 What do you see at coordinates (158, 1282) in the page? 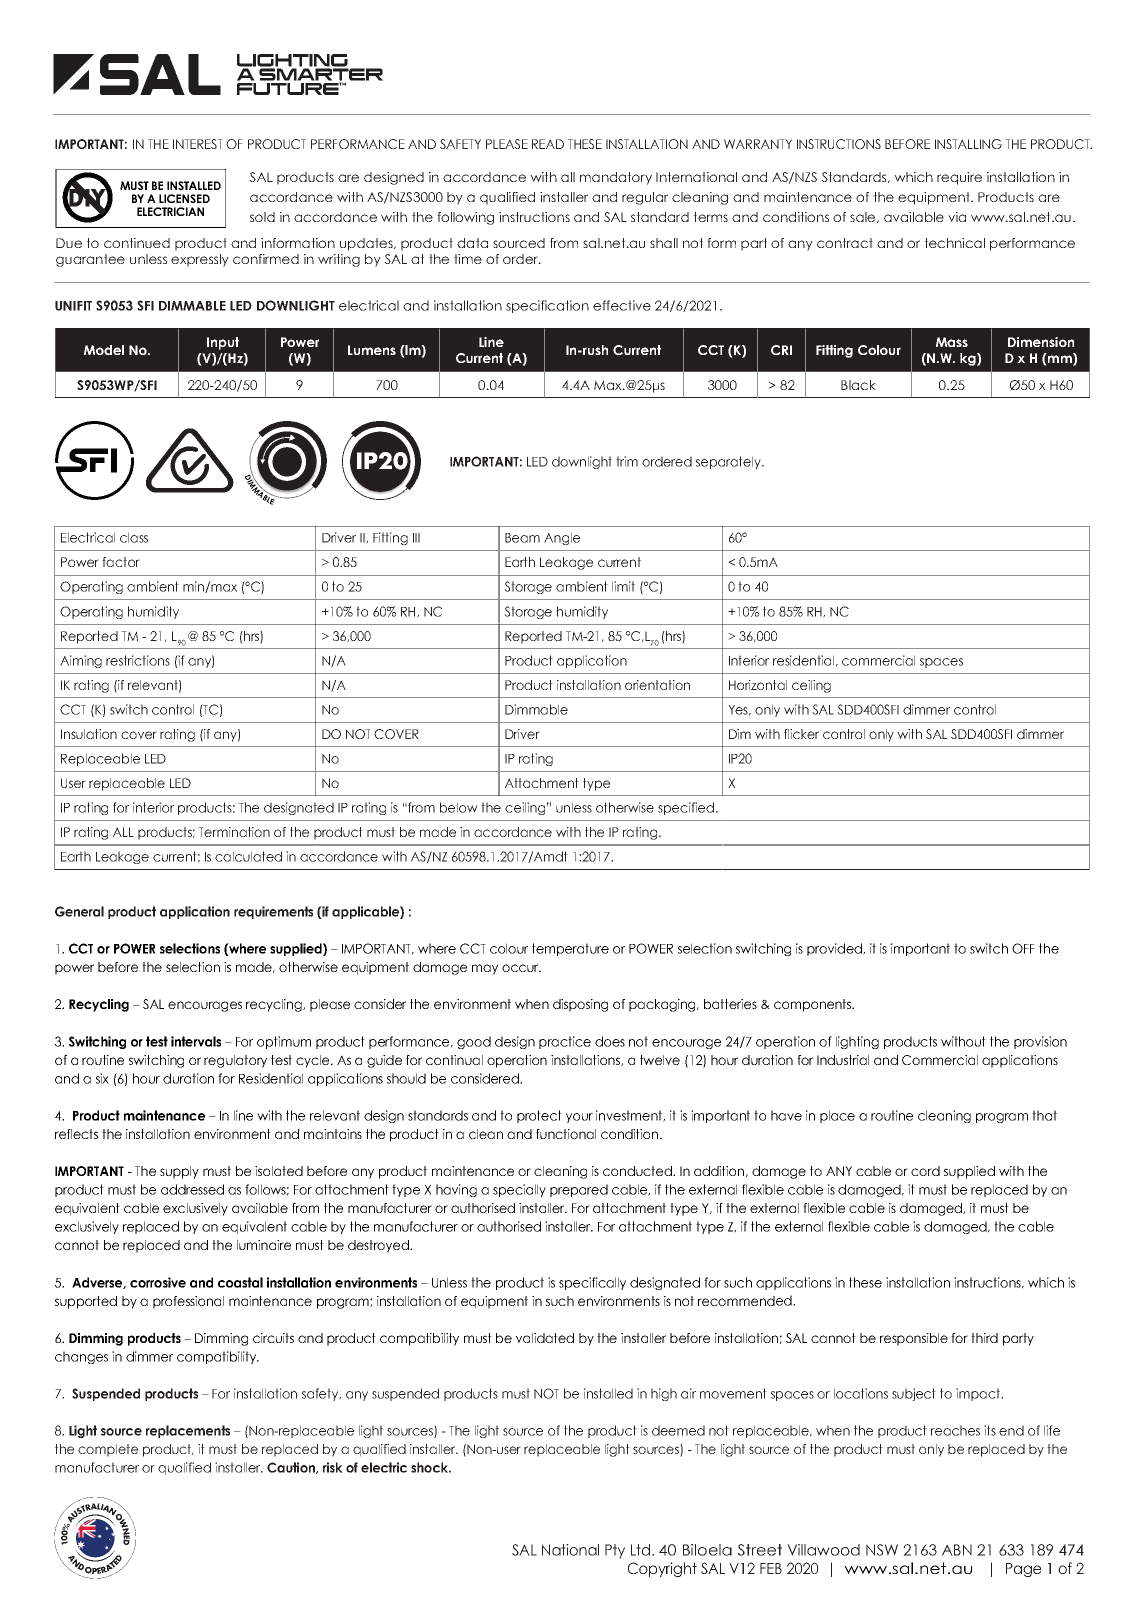
I see `corrosive` at bounding box center [158, 1282].
